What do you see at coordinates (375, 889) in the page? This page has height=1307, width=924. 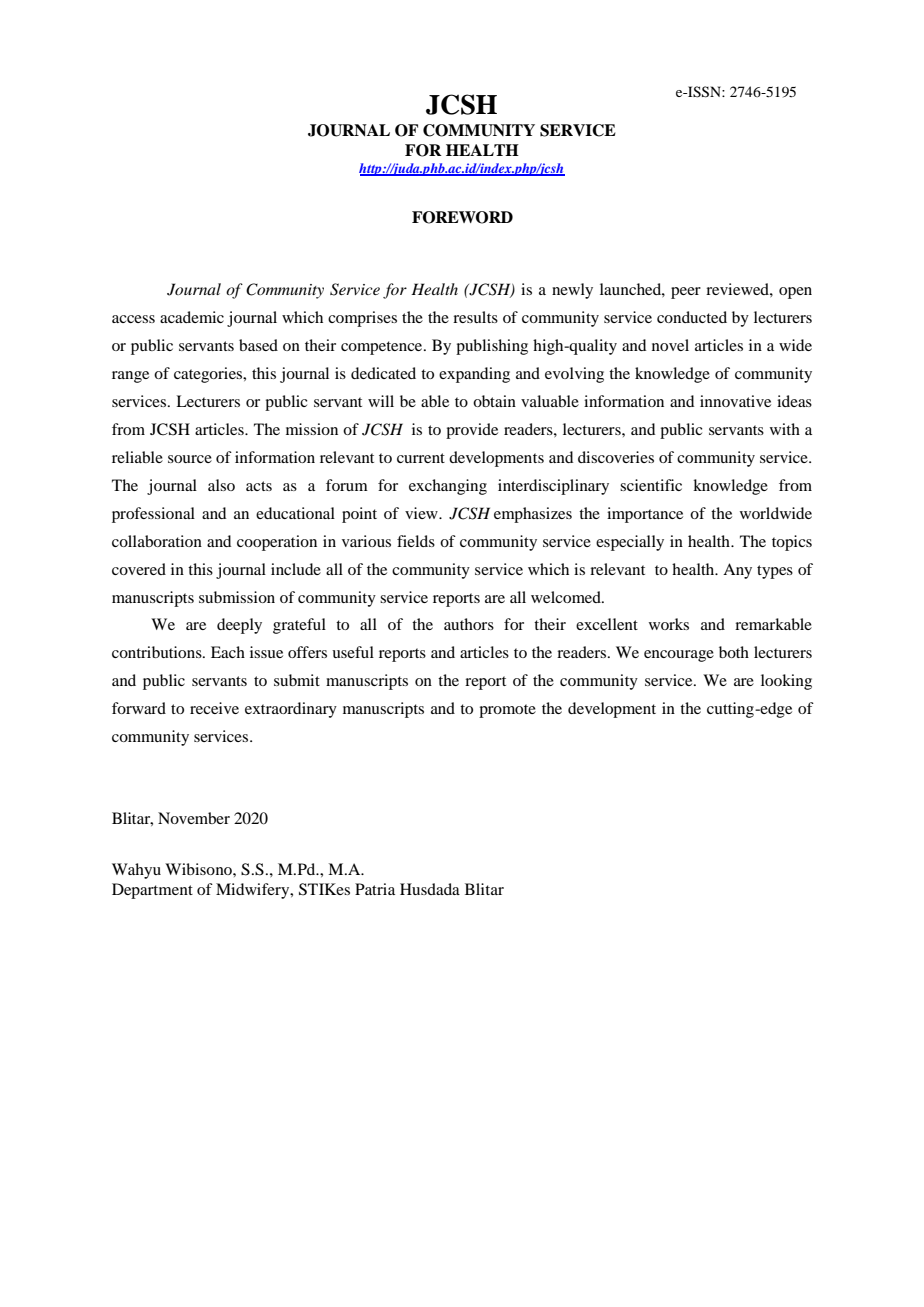 I see `Patria` at bounding box center [375, 889].
